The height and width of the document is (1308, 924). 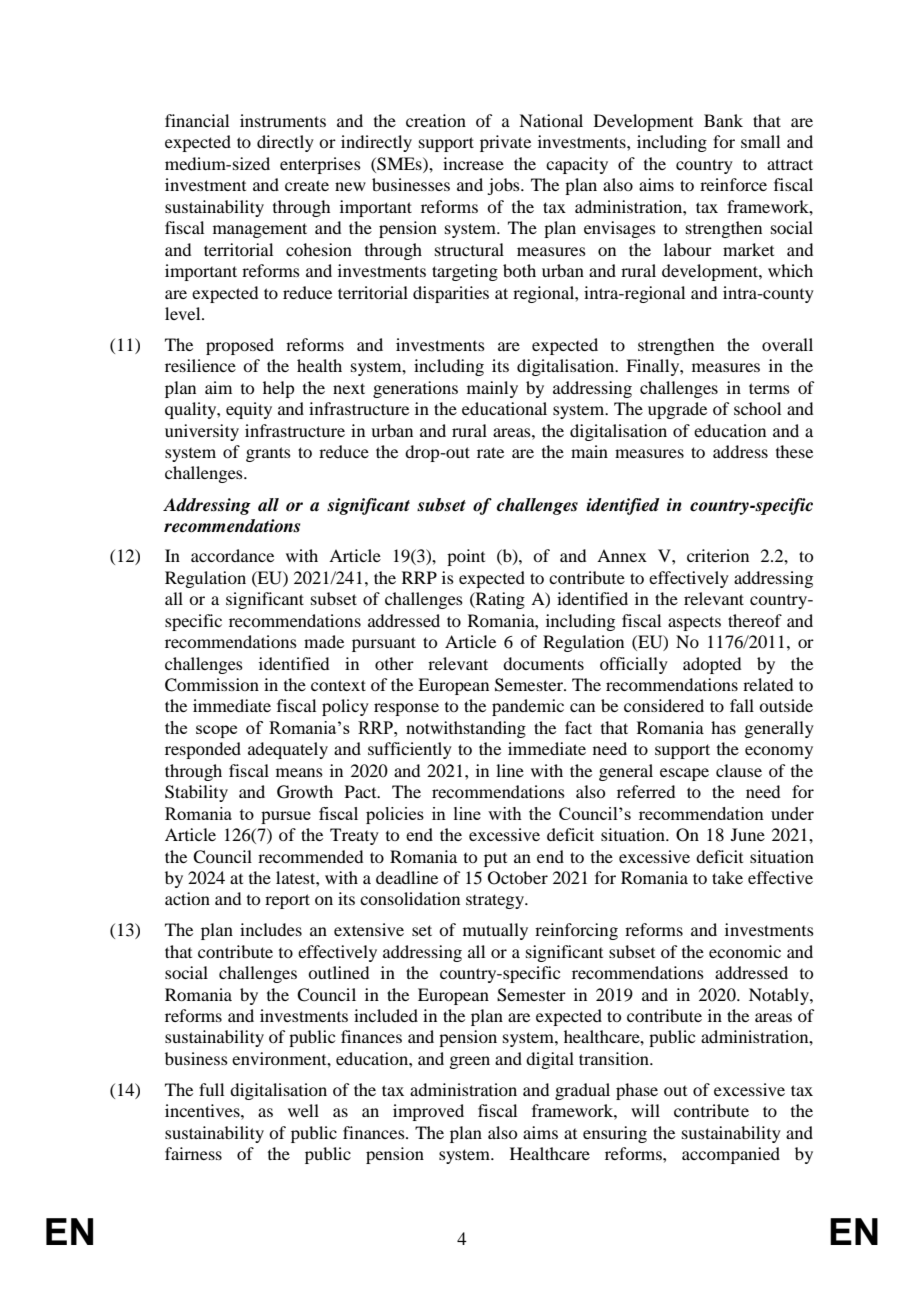 What do you see at coordinates (303, 1110) in the document?
I see `well` at bounding box center [303, 1110].
